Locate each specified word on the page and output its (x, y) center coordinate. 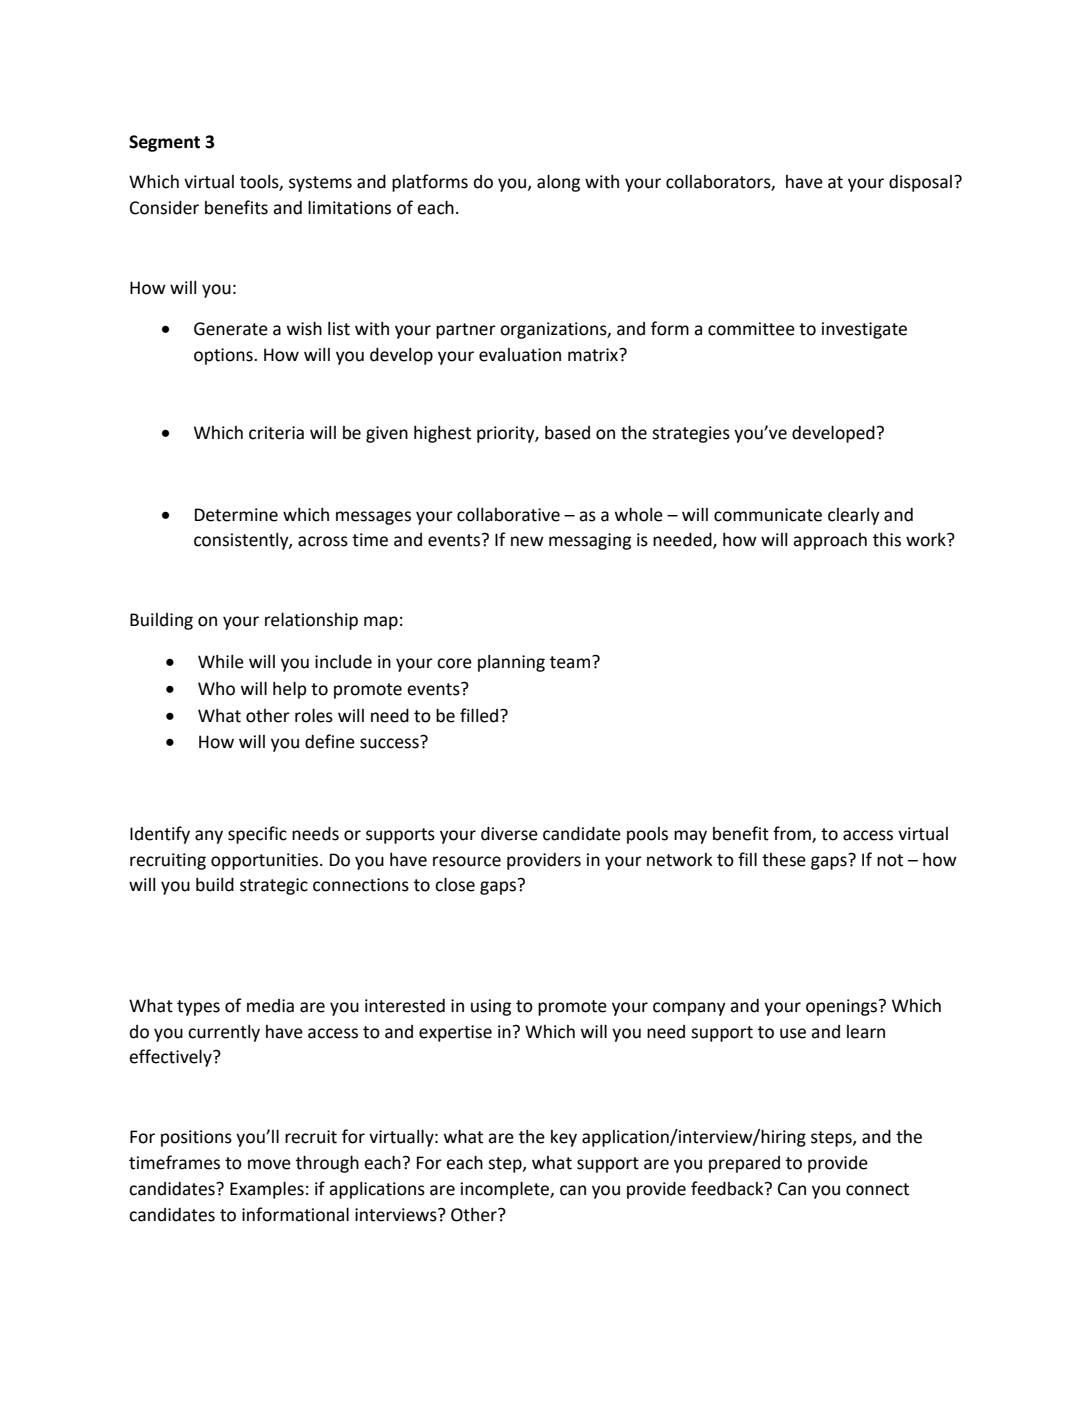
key (564, 1138)
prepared (744, 1164)
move (269, 1164)
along (558, 183)
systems (320, 184)
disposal (920, 183)
